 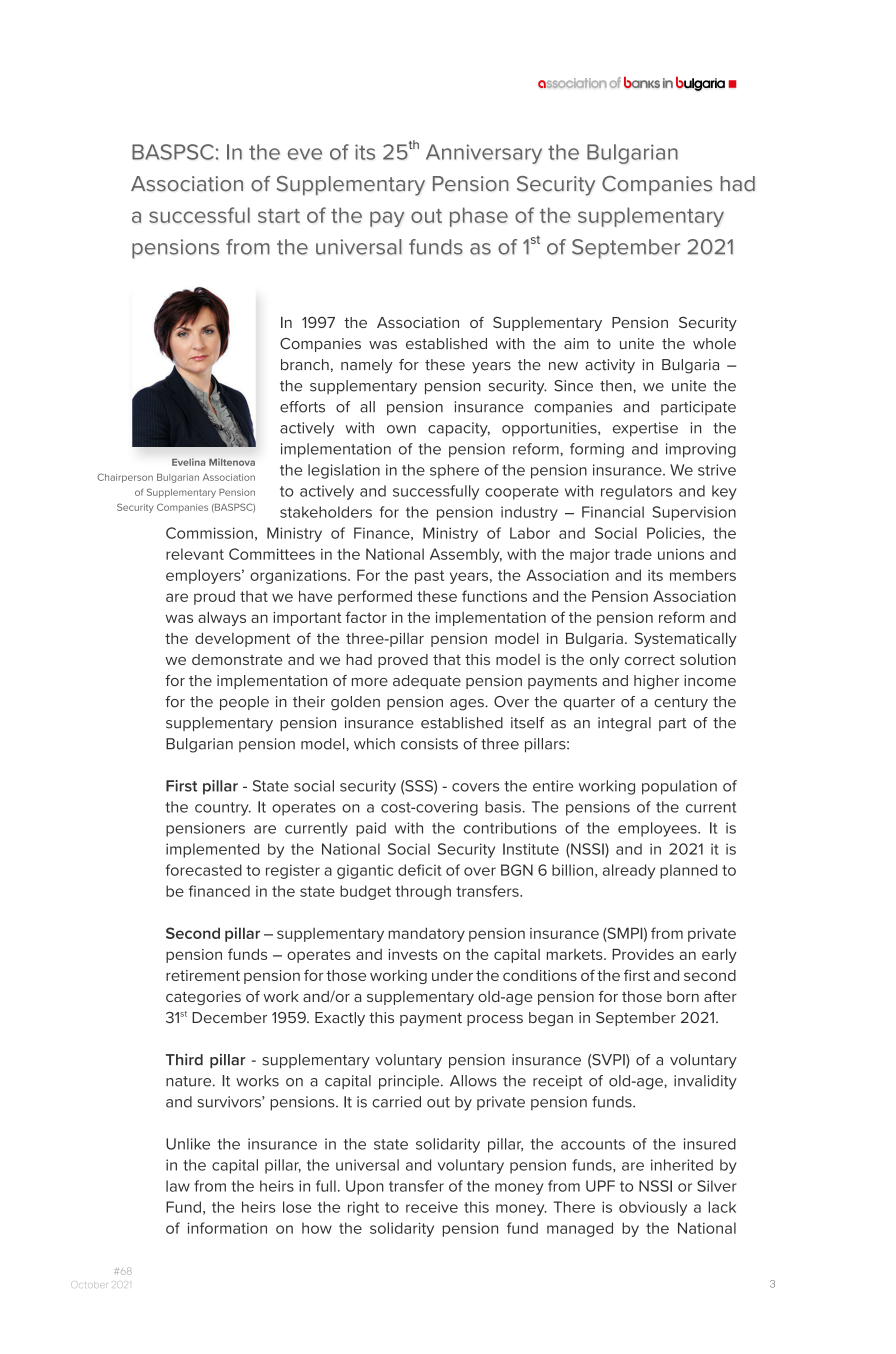 What do you see at coordinates (178, 1186) in the screenshot?
I see `law` at bounding box center [178, 1186].
